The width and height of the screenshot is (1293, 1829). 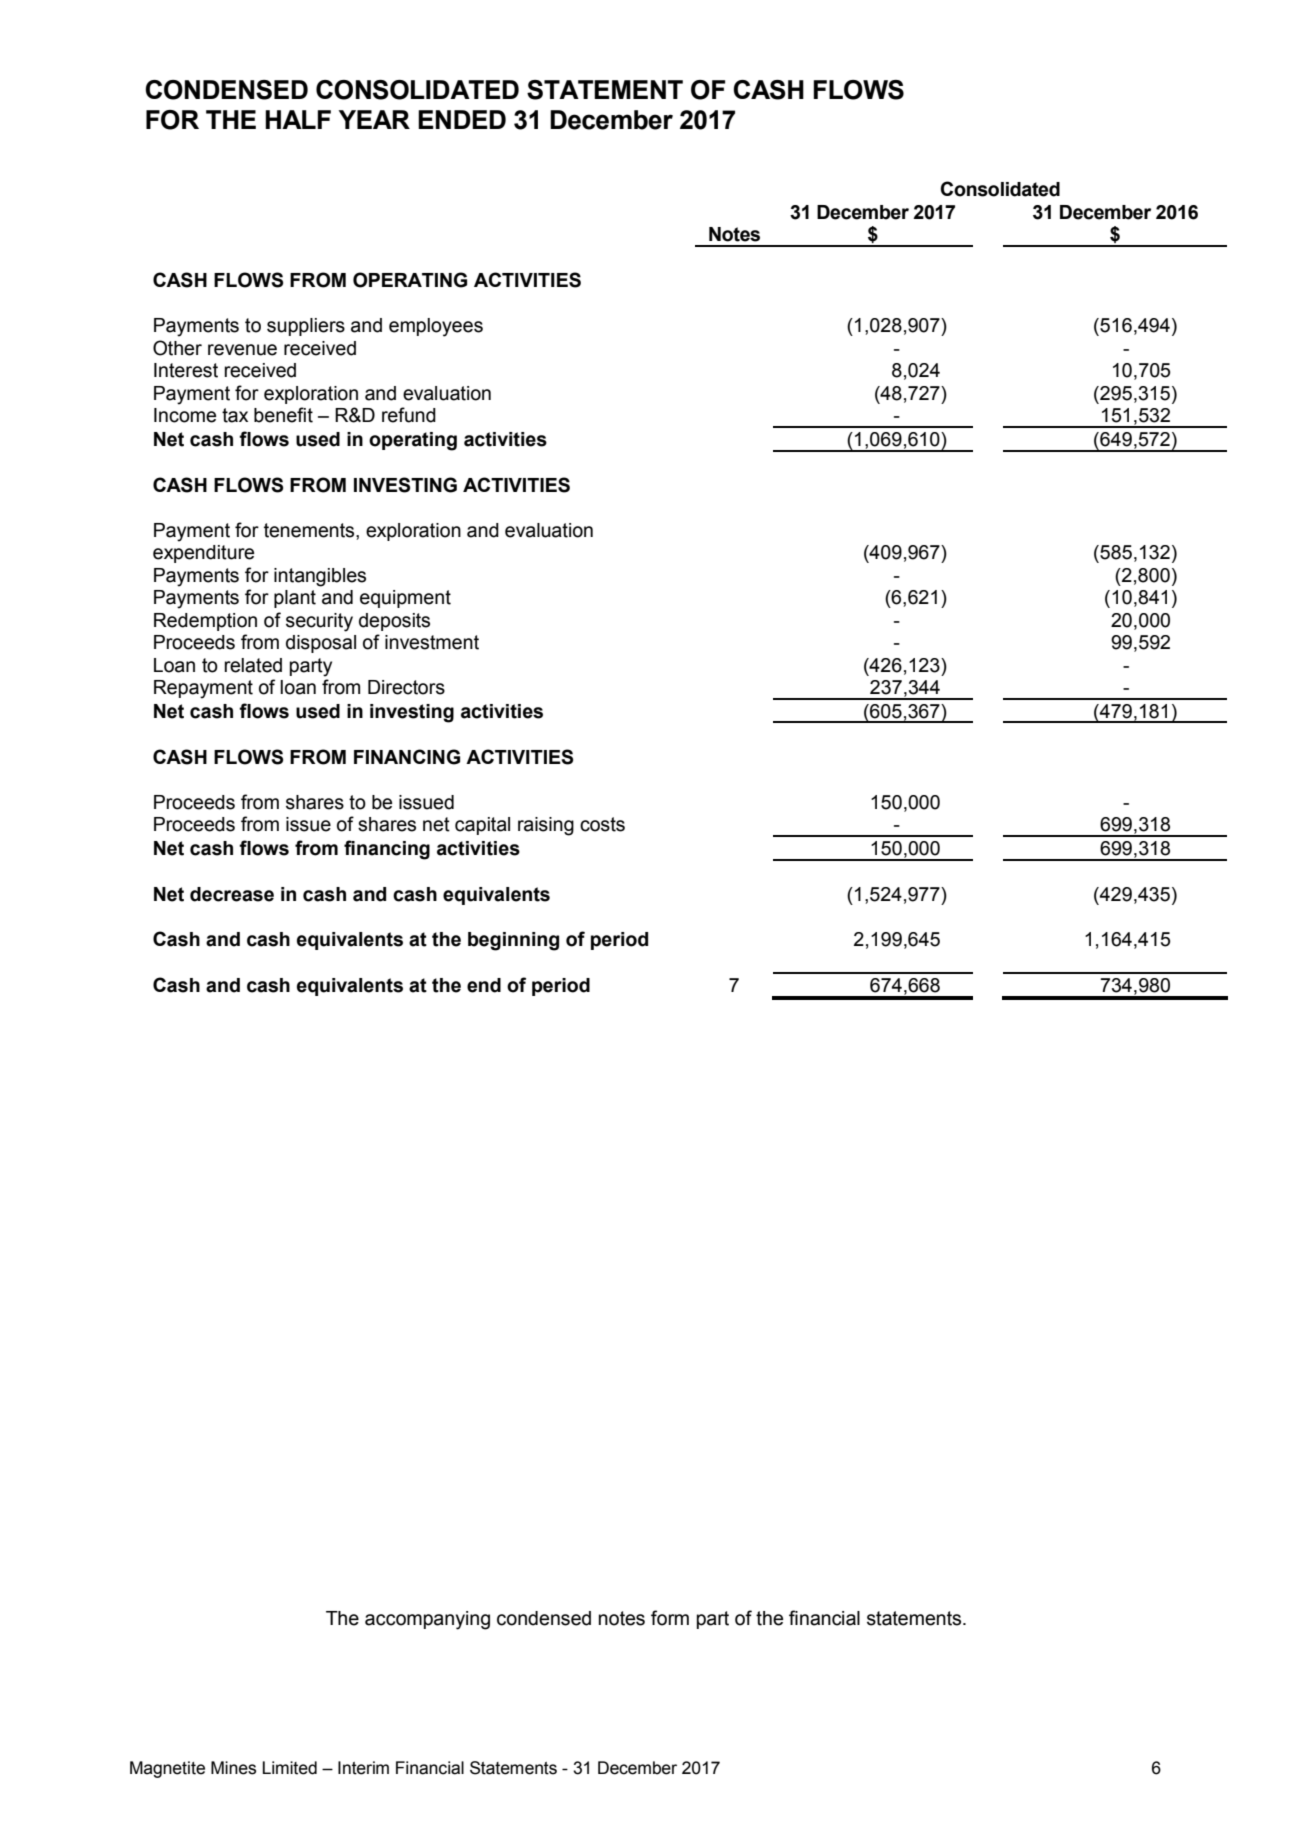 What do you see at coordinates (427, 1620) in the screenshot?
I see `accompanying` at bounding box center [427, 1620].
